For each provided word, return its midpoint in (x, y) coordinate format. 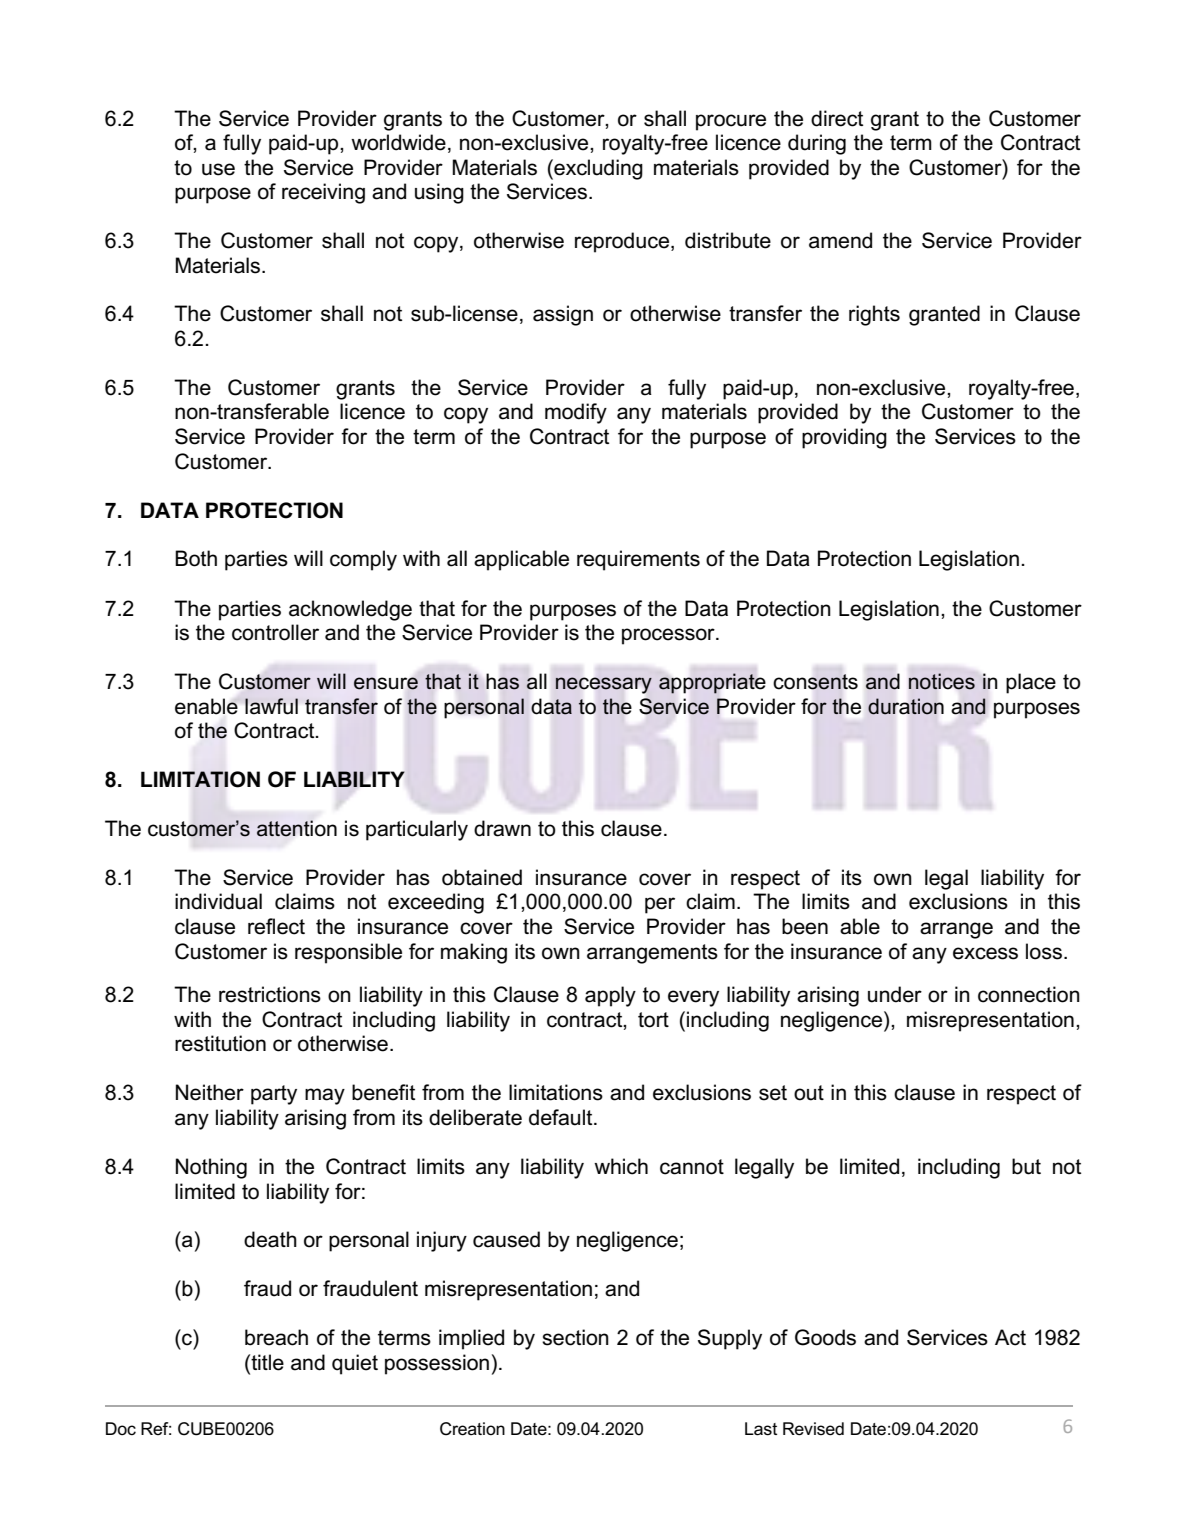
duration (906, 706)
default (562, 1117)
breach (276, 1337)
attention (297, 828)
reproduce (623, 242)
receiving (323, 193)
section (575, 1337)
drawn (502, 828)
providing (844, 438)
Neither (210, 1092)
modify (576, 413)
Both (196, 558)
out (809, 1093)
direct (837, 118)
